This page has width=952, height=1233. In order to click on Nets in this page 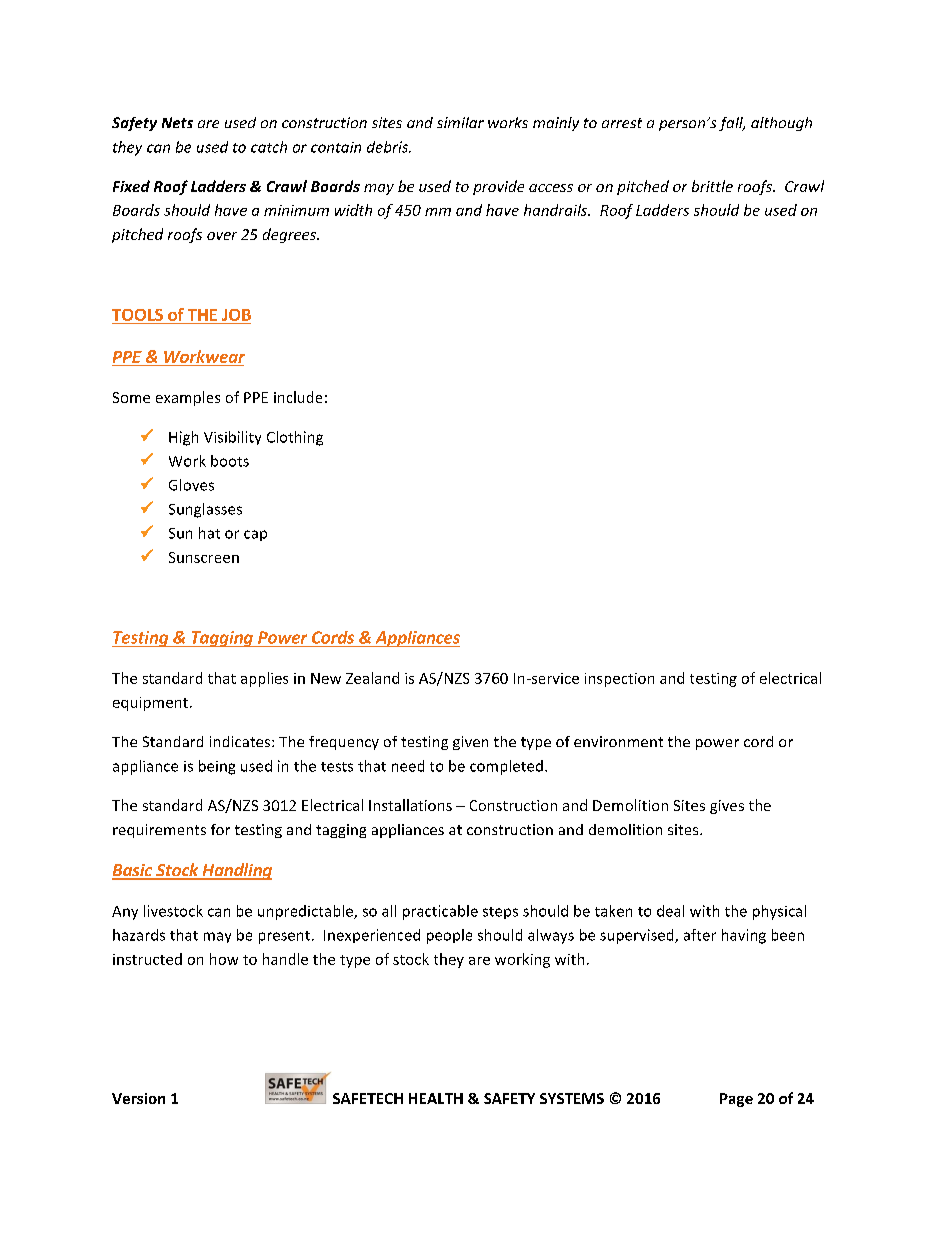, I will do `click(177, 122)`.
